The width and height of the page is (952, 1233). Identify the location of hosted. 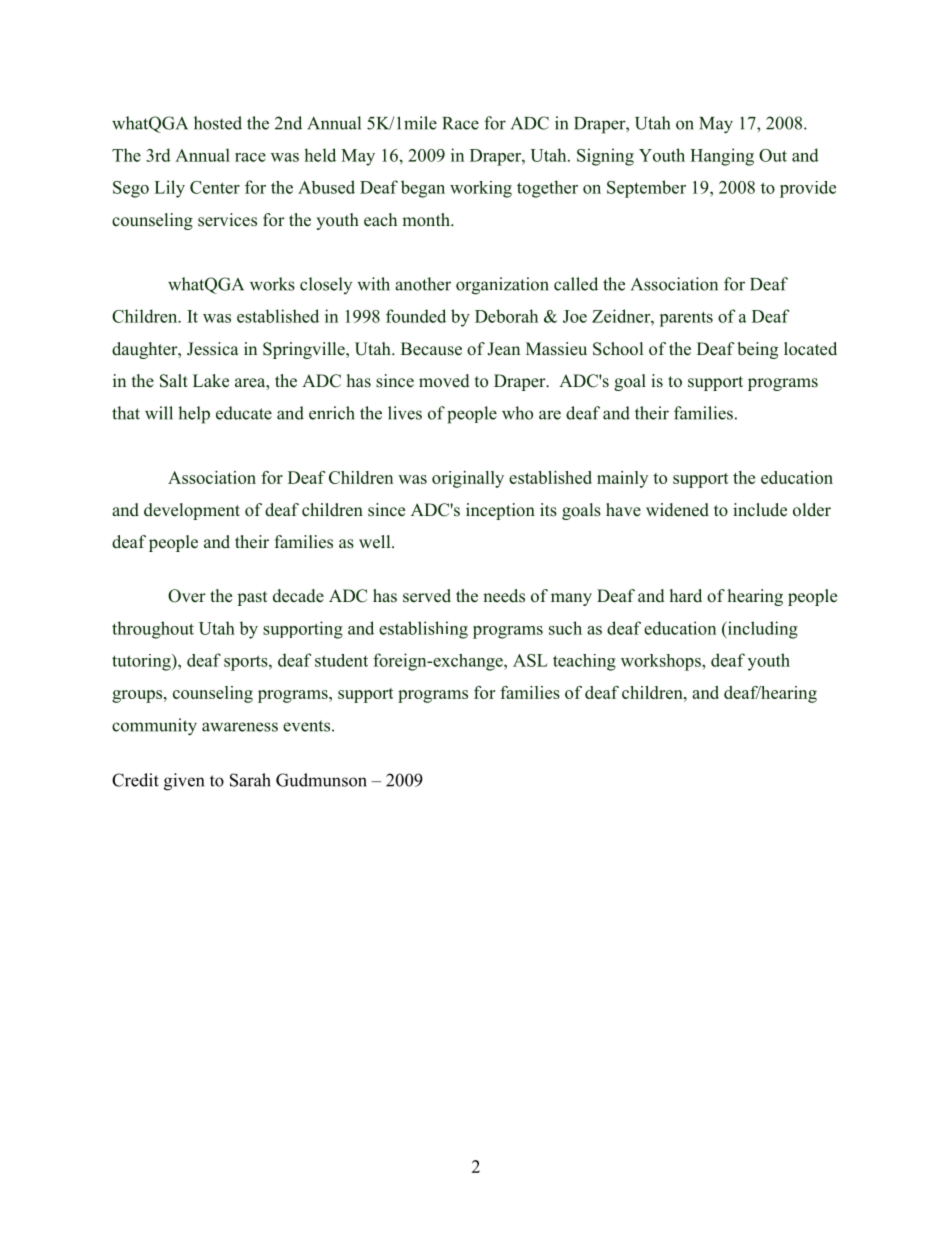
(218, 123).
